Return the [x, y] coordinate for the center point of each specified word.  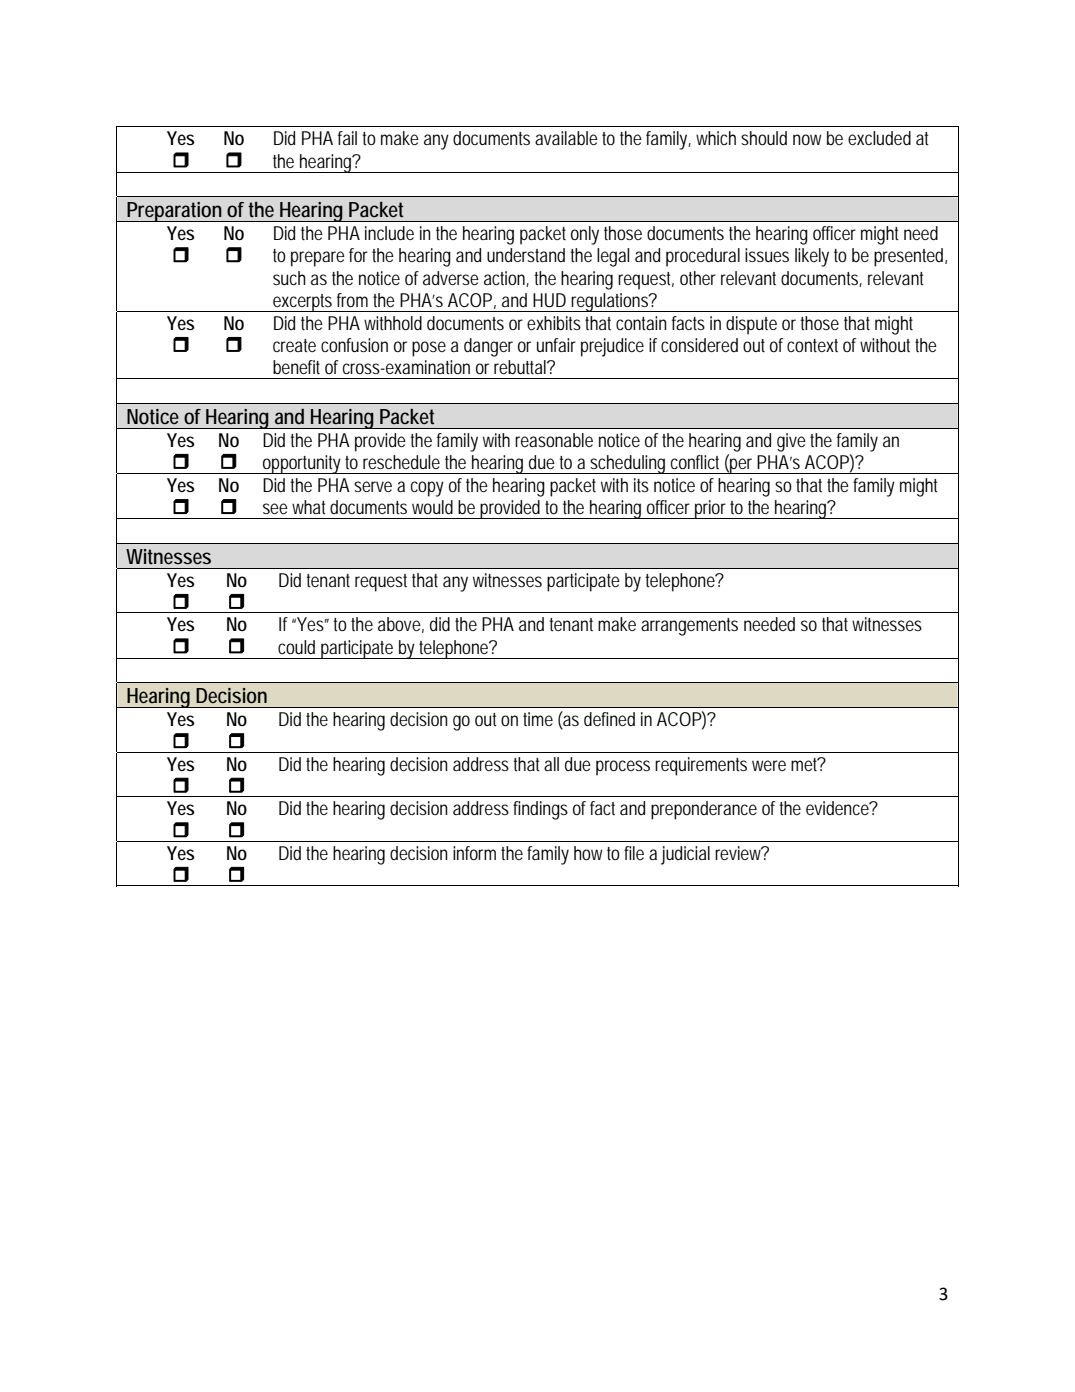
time [538, 719]
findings [540, 810]
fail [347, 138]
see [275, 508]
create [294, 345]
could [296, 647]
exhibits [554, 323]
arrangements [689, 627]
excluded [879, 138]
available [566, 138]
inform [474, 853]
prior [711, 509]
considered [699, 345]
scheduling [629, 464]
